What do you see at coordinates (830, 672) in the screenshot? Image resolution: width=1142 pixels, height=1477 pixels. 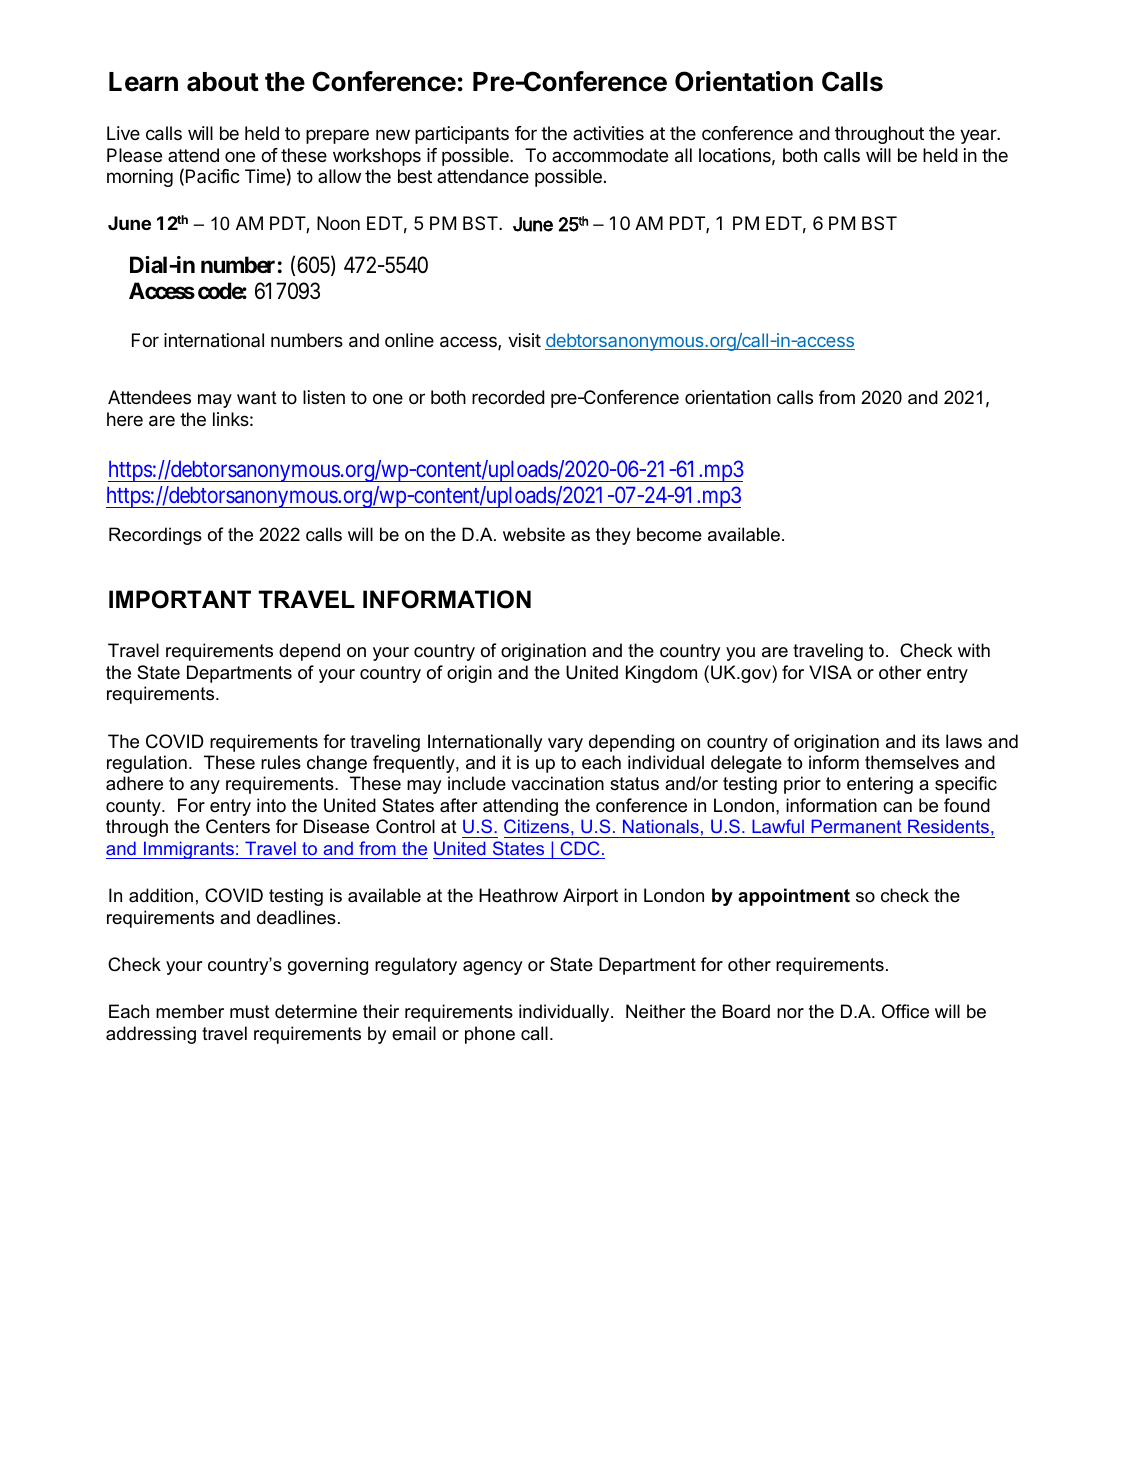 I see `VISA` at bounding box center [830, 672].
